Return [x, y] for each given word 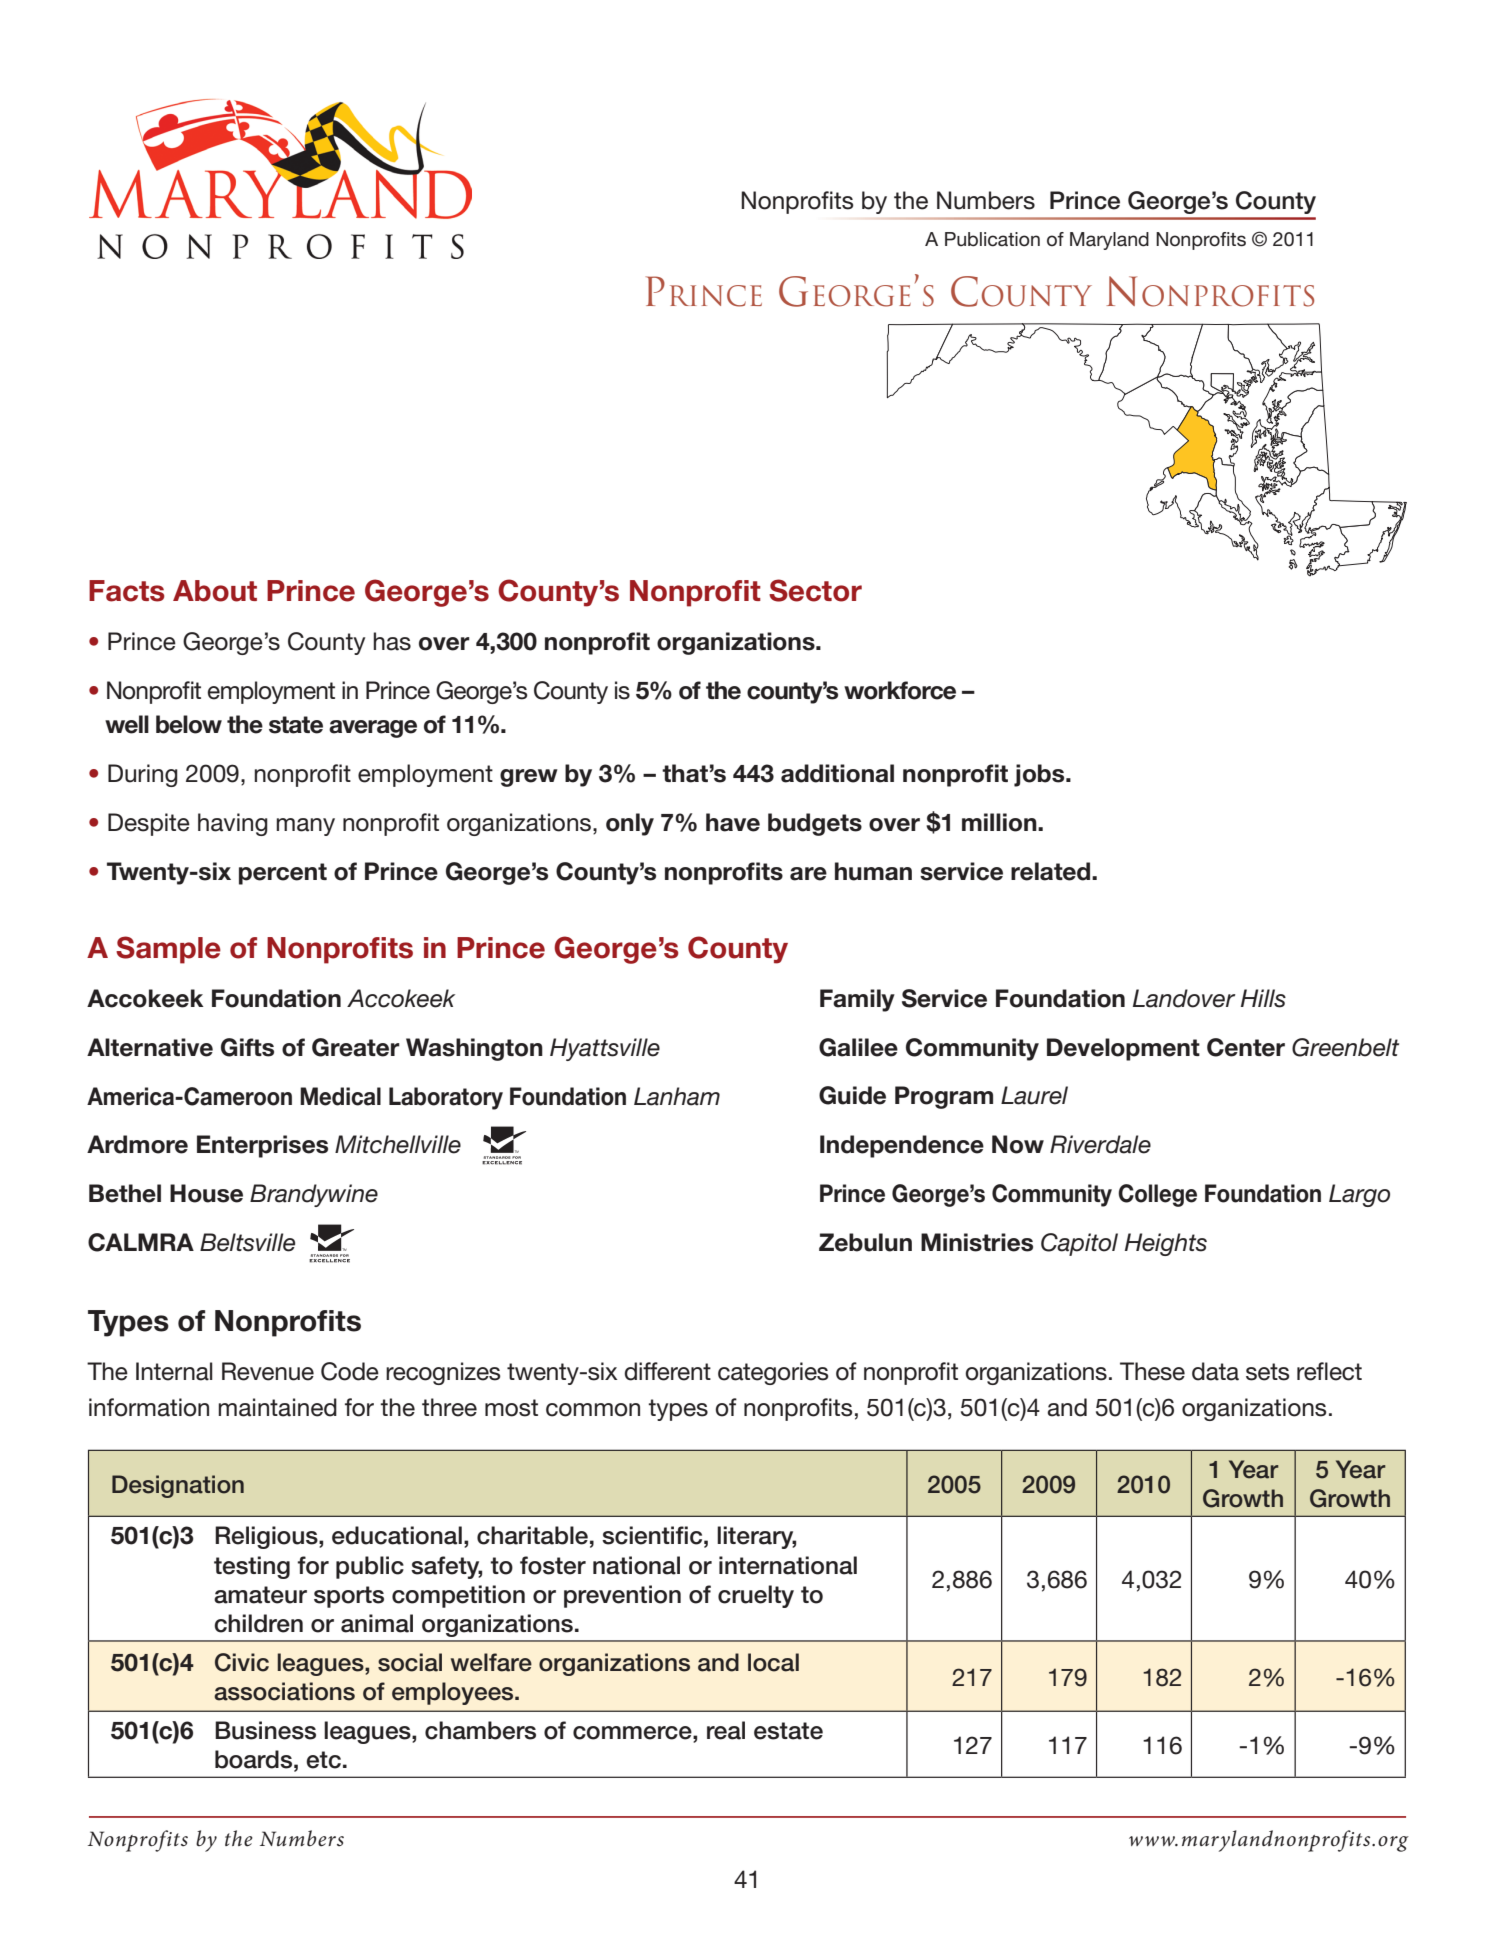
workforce [900, 690]
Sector [815, 590]
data [1215, 1371]
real [726, 1730]
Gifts [247, 1047]
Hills [1263, 998]
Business [265, 1730]
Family [857, 1000]
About [215, 591]
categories [773, 1373]
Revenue [268, 1371]
